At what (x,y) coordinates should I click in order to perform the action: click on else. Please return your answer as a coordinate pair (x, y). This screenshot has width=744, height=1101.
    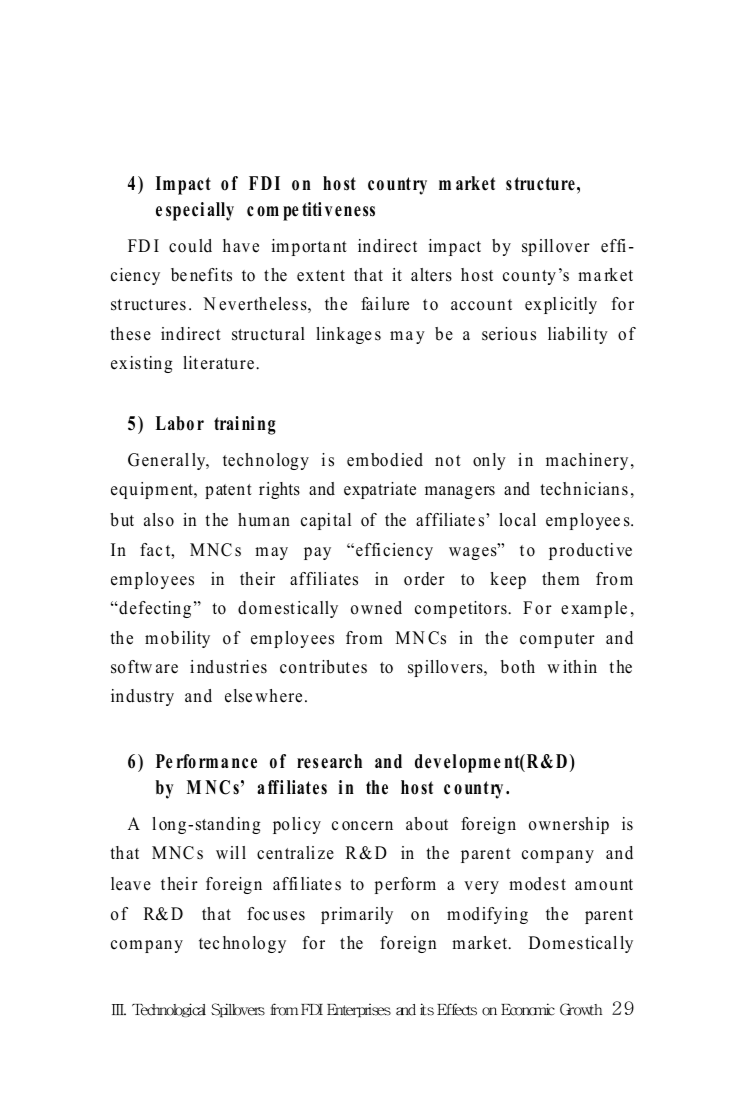
    Looking at the image, I should click on (238, 696).
